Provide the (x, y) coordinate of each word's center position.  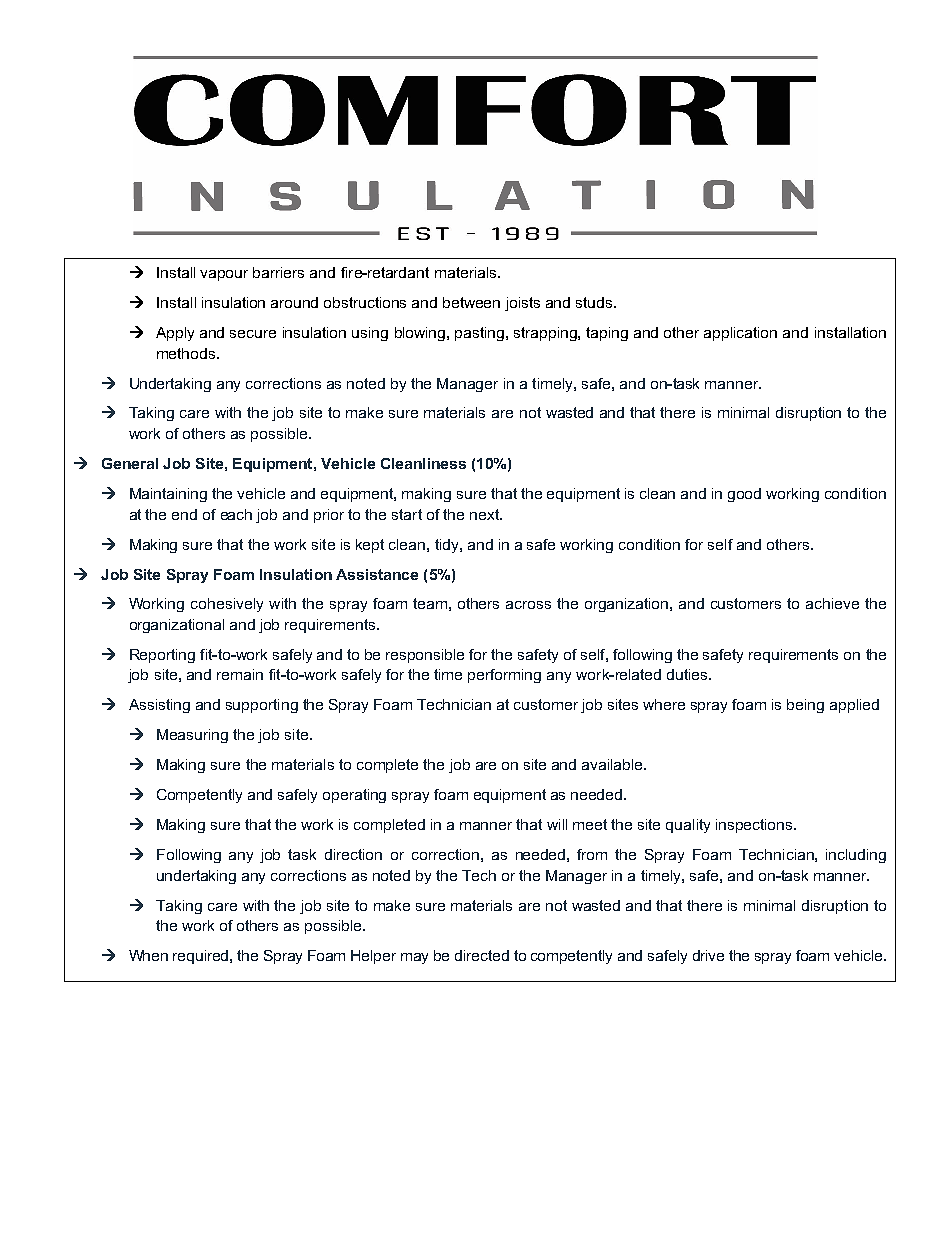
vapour (224, 275)
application (740, 334)
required (202, 957)
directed (482, 955)
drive (708, 955)
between (471, 302)
